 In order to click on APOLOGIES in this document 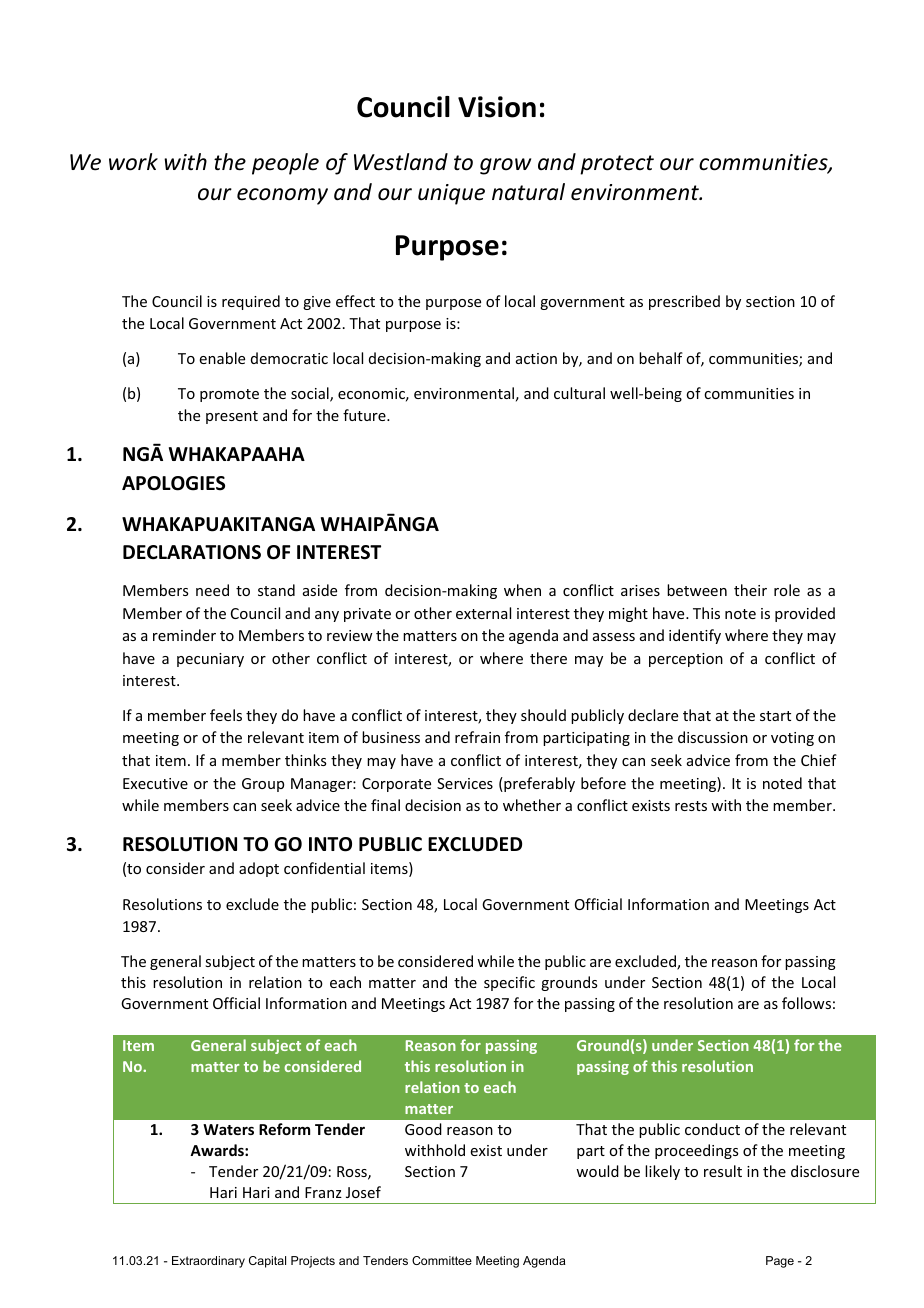, I will do `click(173, 483)`.
